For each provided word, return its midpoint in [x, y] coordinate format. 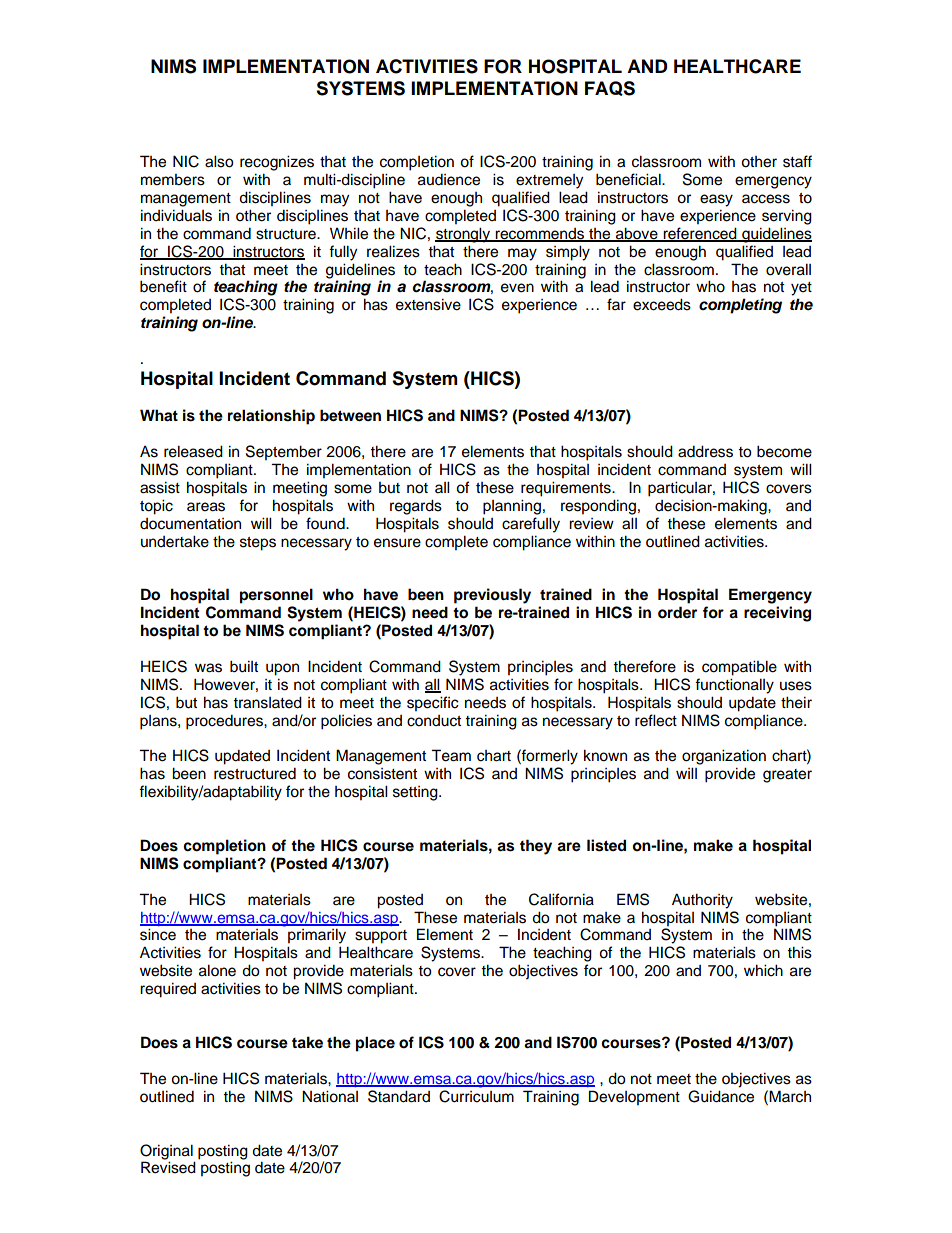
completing [740, 306]
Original [166, 1152]
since [158, 934]
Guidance [721, 1096]
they [536, 847]
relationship [271, 417]
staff [797, 161]
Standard [399, 1096]
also [219, 161]
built [244, 666]
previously [492, 596]
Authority [702, 901]
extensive [428, 304]
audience [449, 179]
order [677, 612]
